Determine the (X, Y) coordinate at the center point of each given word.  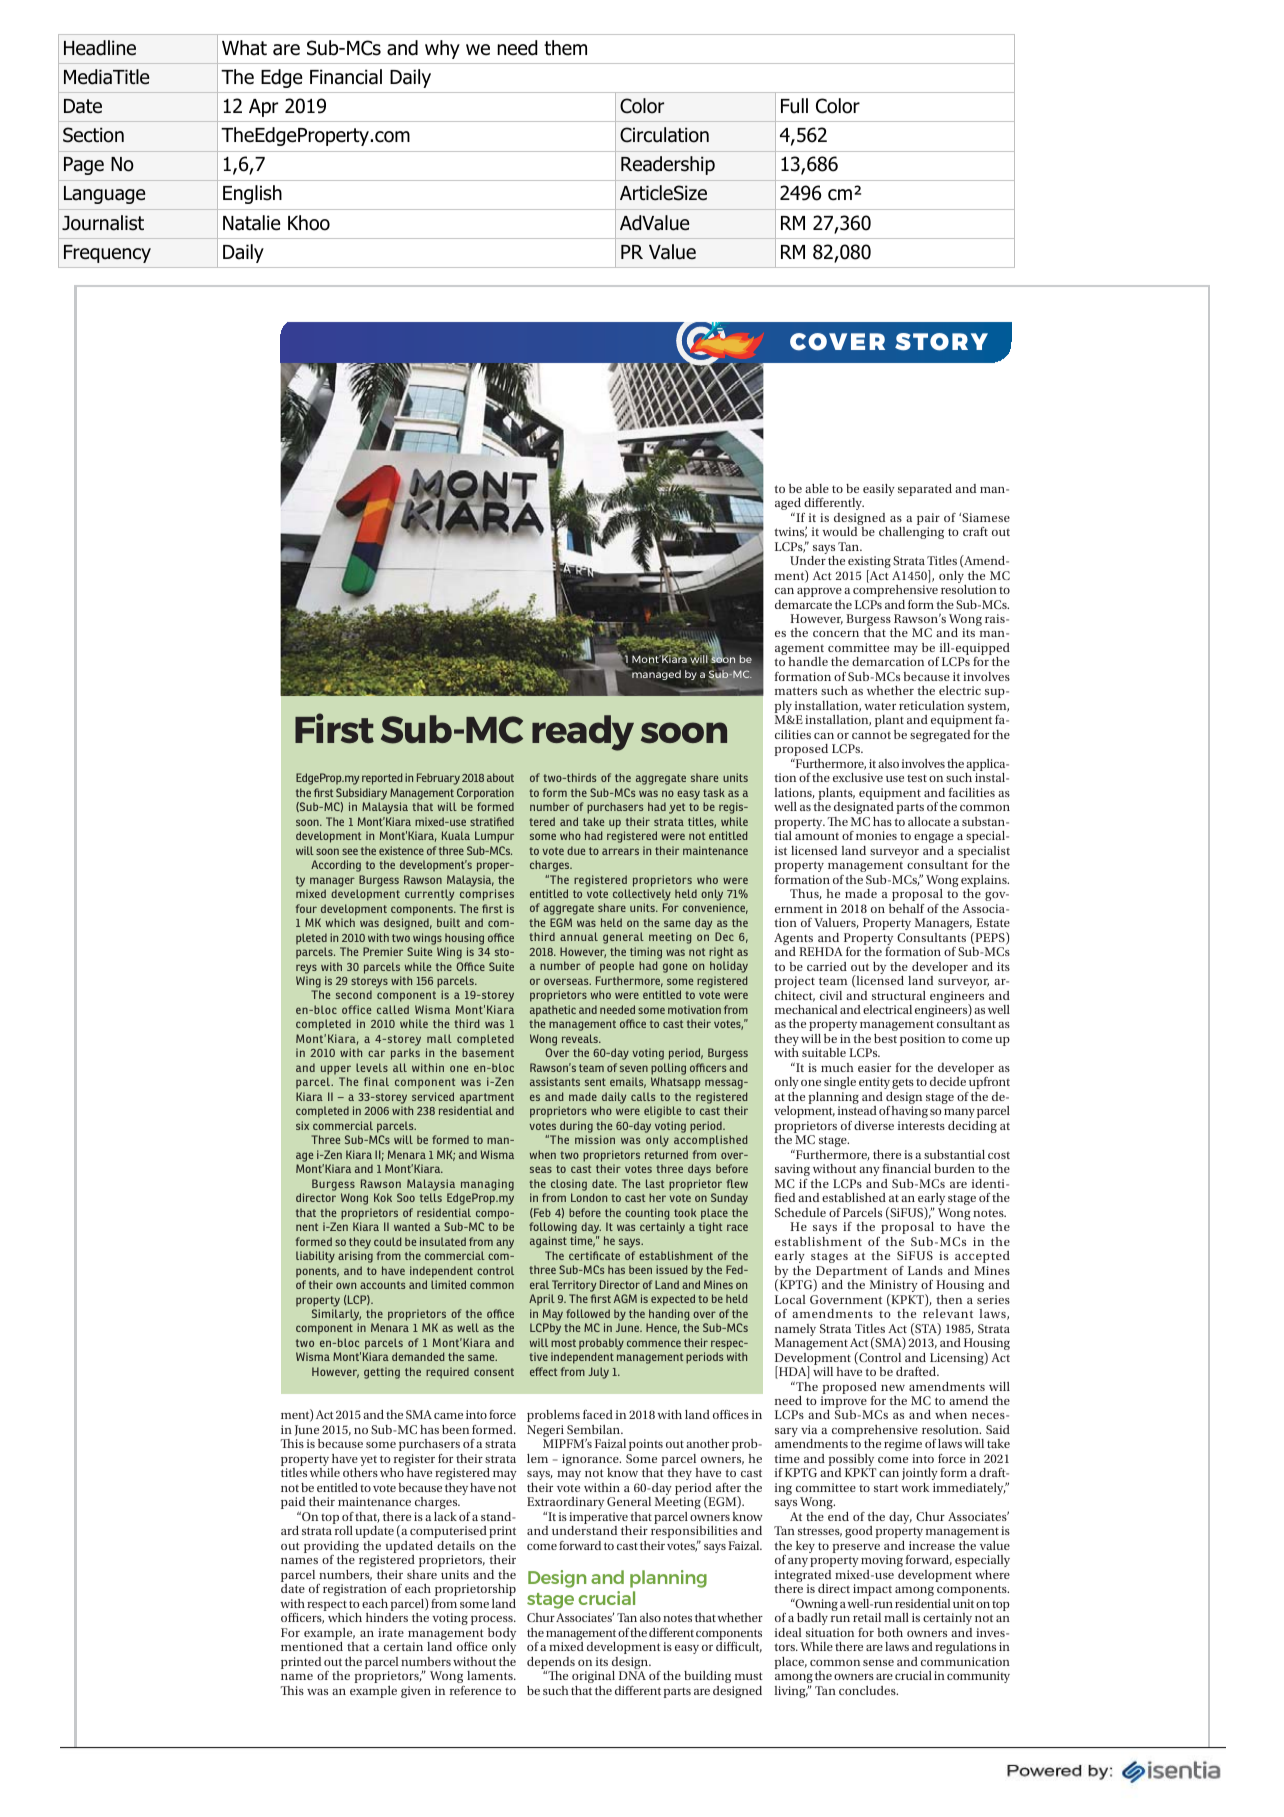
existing (869, 563)
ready (583, 733)
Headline (100, 48)
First (334, 728)
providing (331, 1548)
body (502, 1635)
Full (794, 106)
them (565, 48)
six (302, 1125)
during (576, 1127)
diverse (874, 1125)
